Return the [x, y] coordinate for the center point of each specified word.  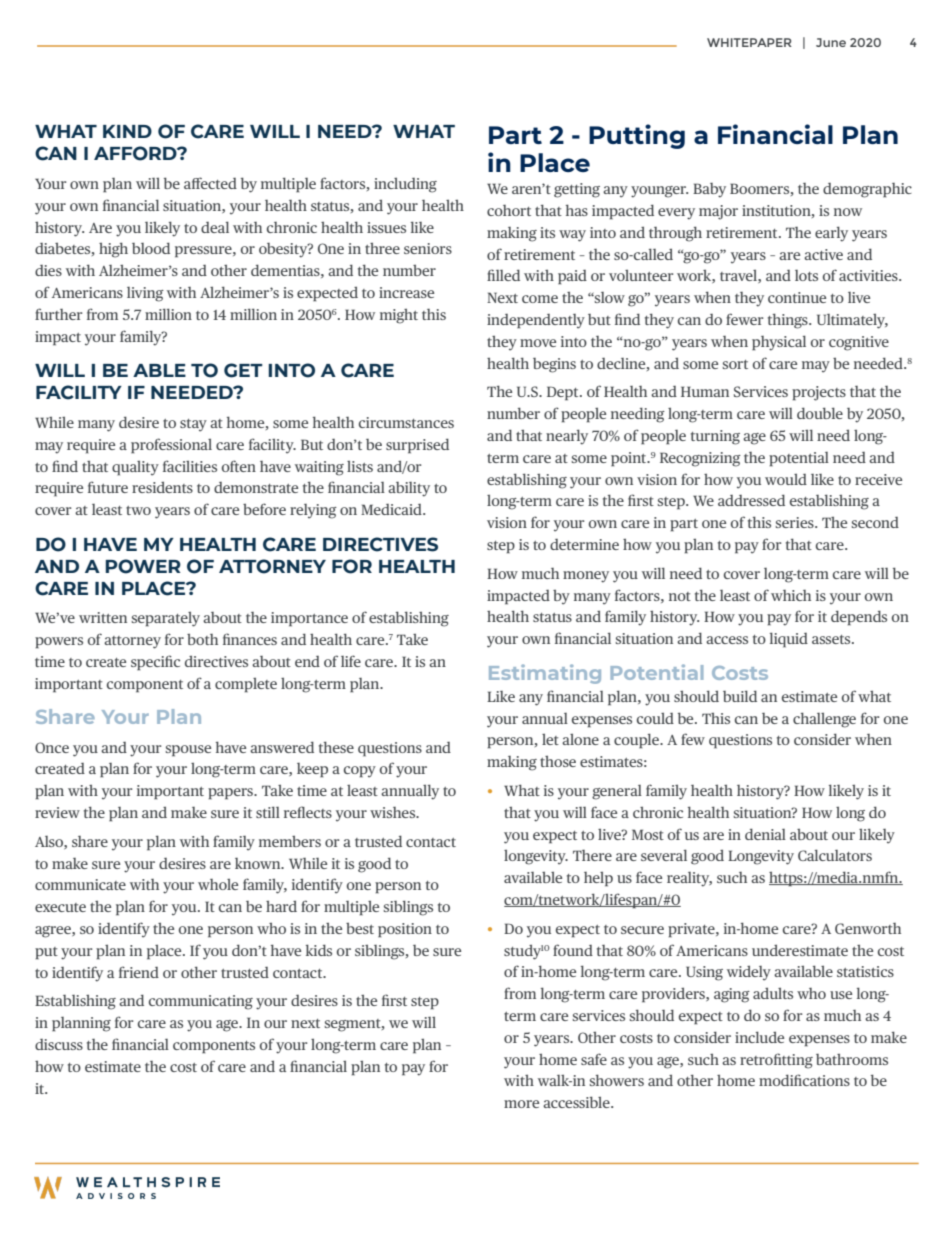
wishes [394, 812]
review [57, 812]
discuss [59, 1044]
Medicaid [392, 509]
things [789, 321]
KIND [127, 131]
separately [166, 619]
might [399, 316]
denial [765, 834]
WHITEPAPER [749, 42]
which [791, 595]
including [405, 185]
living [145, 294]
